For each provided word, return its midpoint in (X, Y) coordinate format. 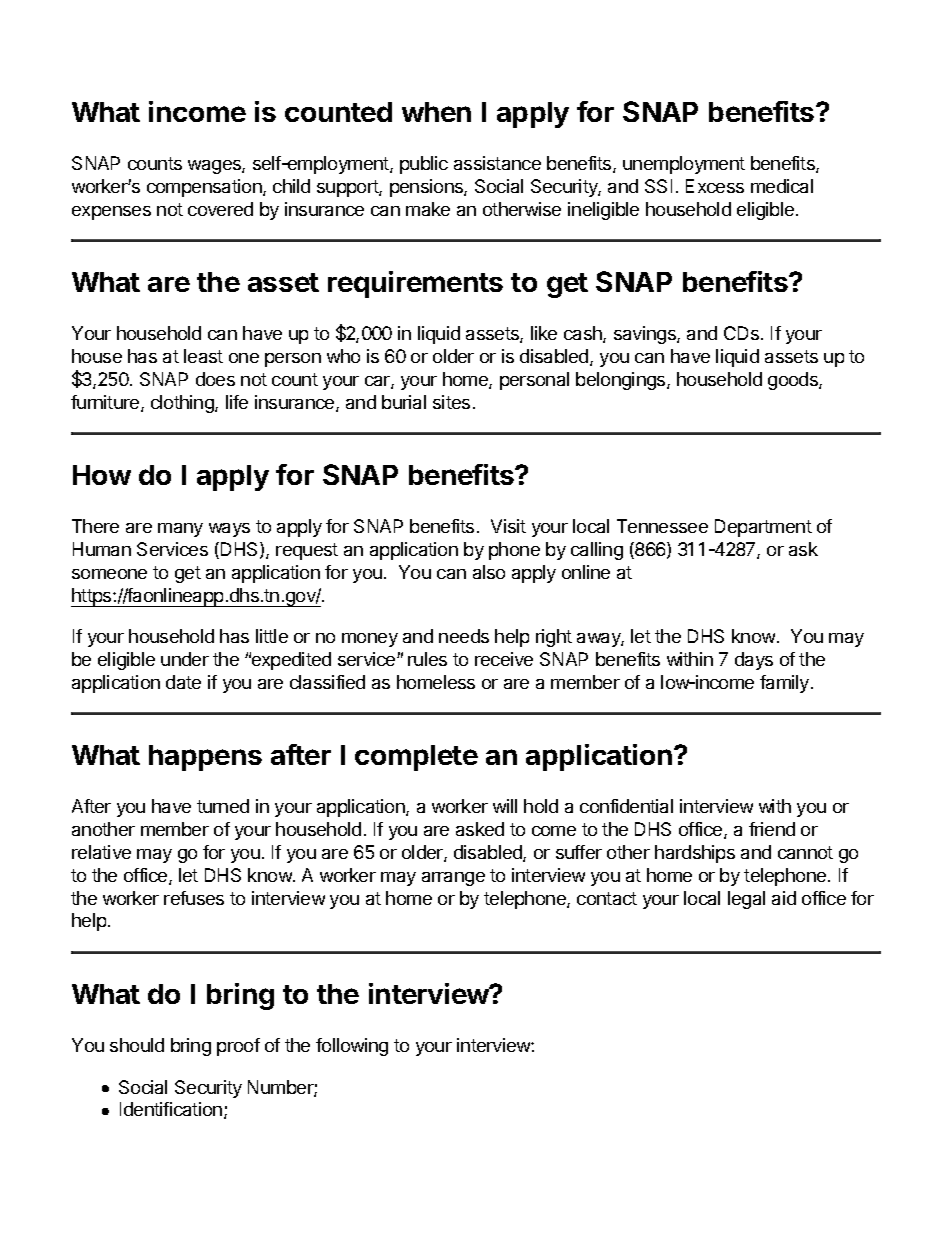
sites (451, 402)
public (424, 165)
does (215, 379)
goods (794, 381)
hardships (695, 854)
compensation (205, 188)
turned (223, 806)
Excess (715, 186)
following (352, 1047)
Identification (171, 1109)
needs (464, 636)
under (185, 659)
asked (480, 829)
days (754, 661)
